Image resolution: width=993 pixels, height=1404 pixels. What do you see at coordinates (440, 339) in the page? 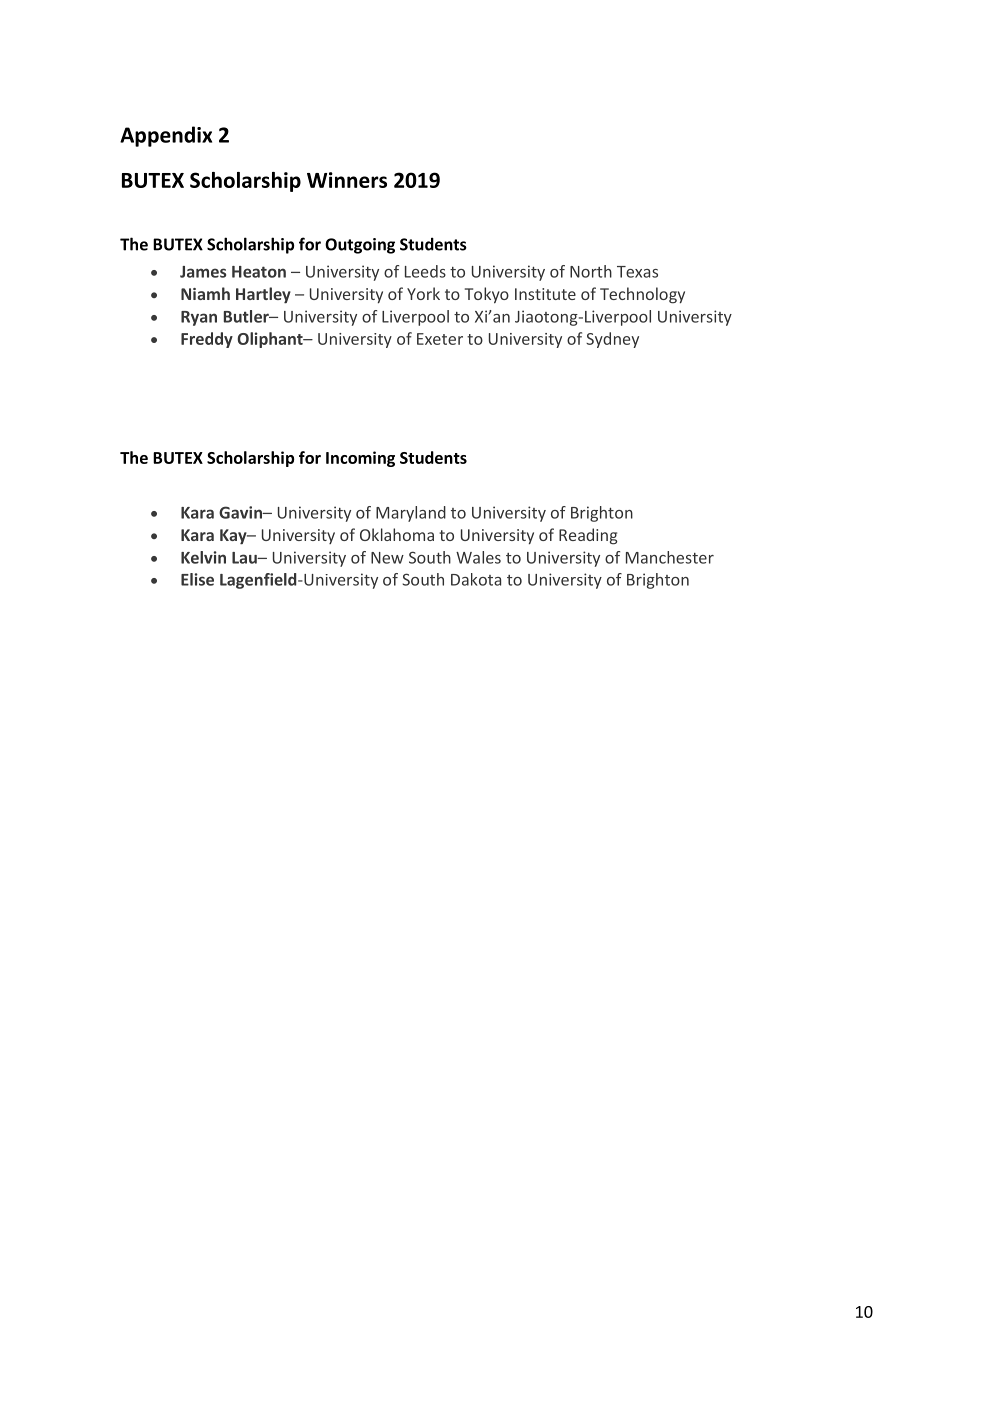
I see `Exeter` at bounding box center [440, 339].
